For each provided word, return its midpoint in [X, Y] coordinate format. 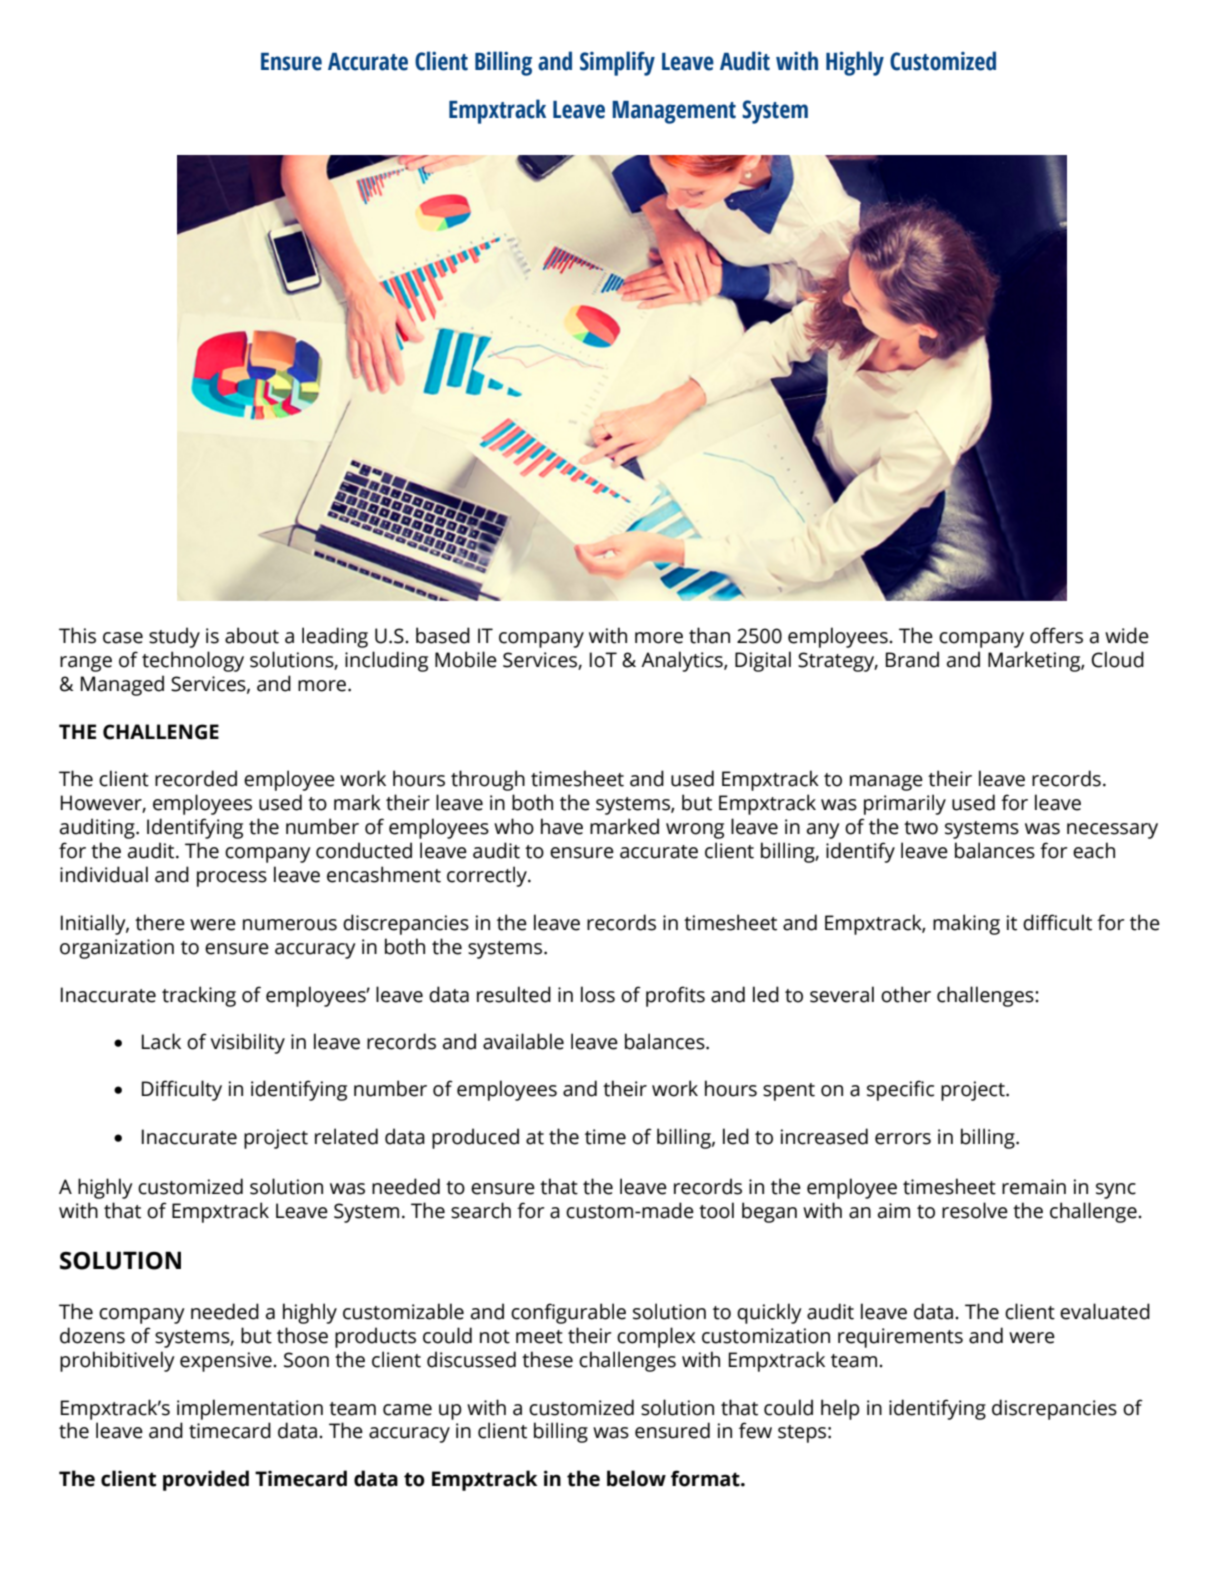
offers [1056, 635]
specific [900, 1090]
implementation [250, 1409]
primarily [905, 804]
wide [1127, 635]
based [443, 635]
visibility [248, 1043]
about [252, 635]
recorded [196, 778]
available [523, 1041]
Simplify [617, 63]
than [709, 635]
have [562, 826]
